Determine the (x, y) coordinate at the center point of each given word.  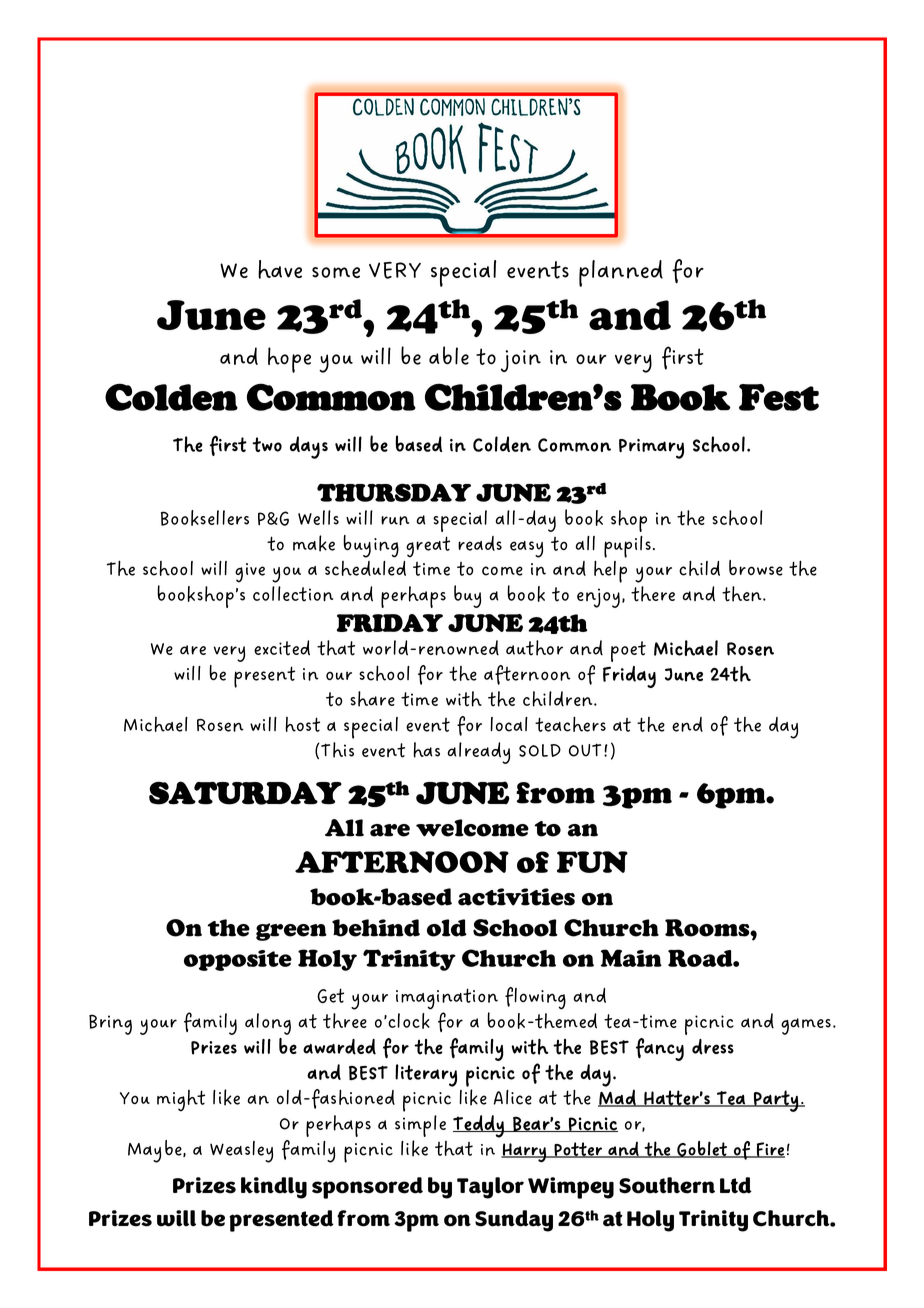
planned (621, 273)
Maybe (156, 1151)
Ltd (736, 1185)
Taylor (490, 1188)
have (280, 269)
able (449, 355)
